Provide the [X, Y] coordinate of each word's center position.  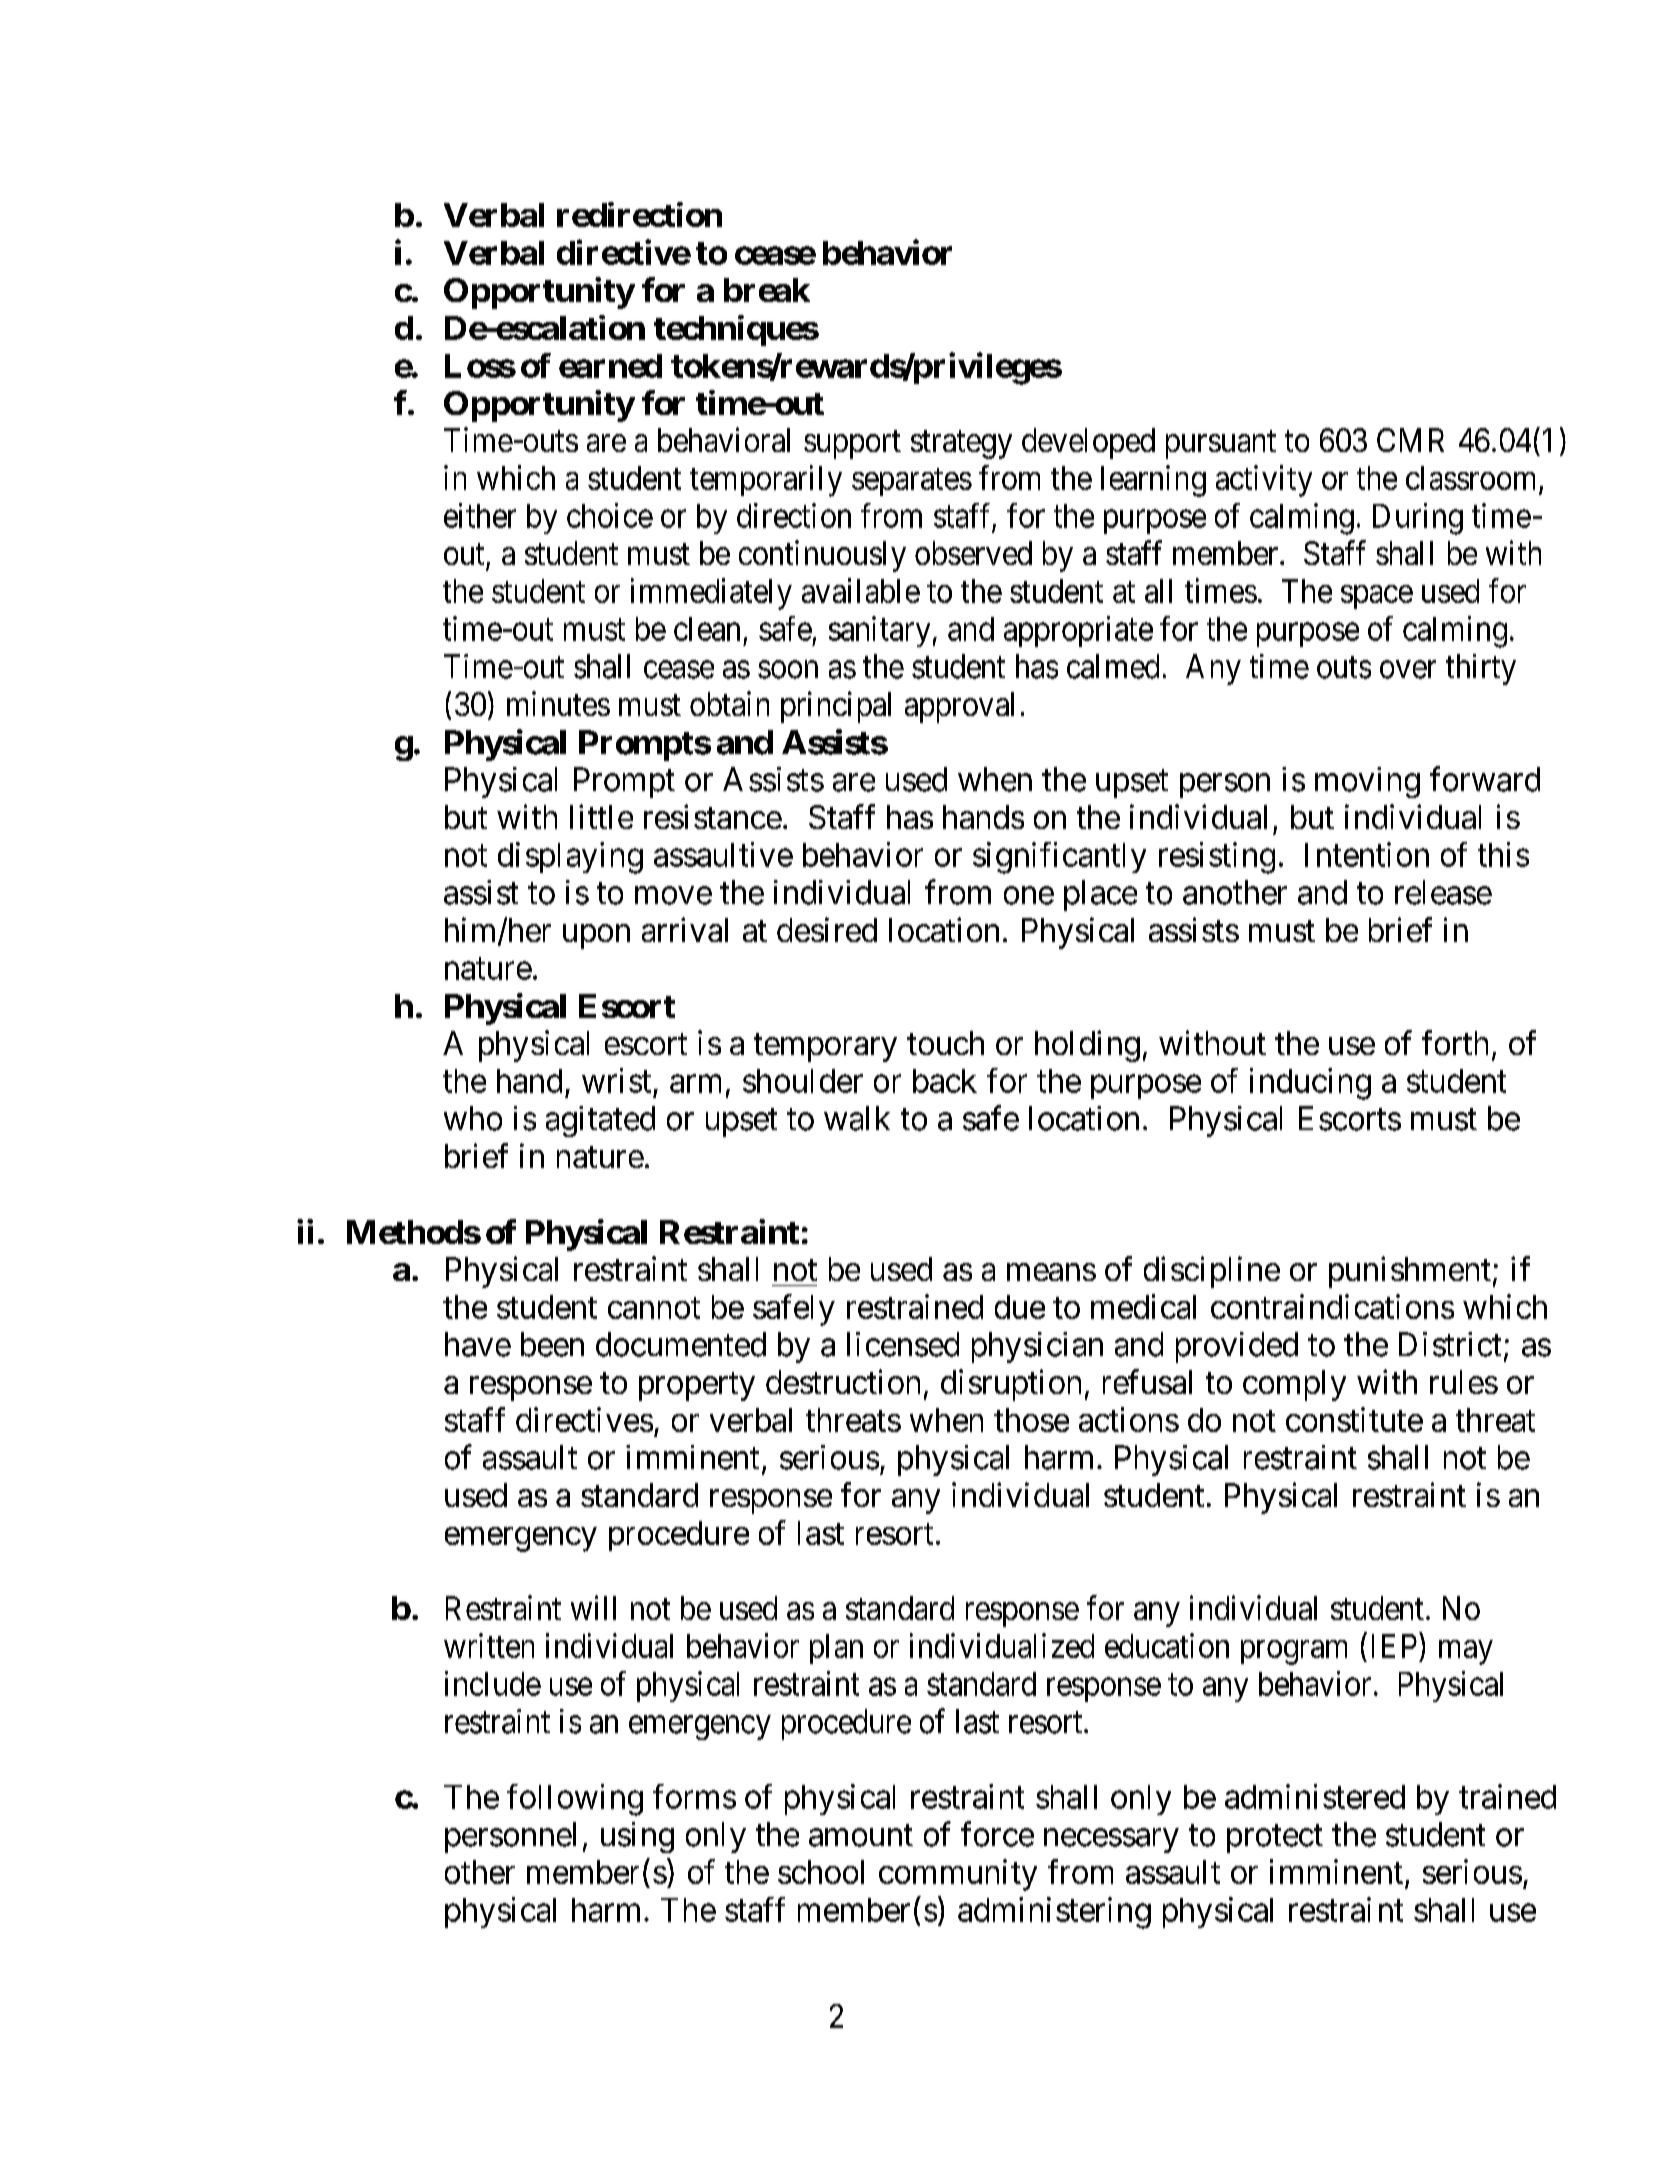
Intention [1367, 854]
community [958, 1875]
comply [1294, 1385]
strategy [961, 445]
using [637, 1837]
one [1029, 896]
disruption [1011, 1385]
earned [610, 366]
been [552, 1344]
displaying [570, 858]
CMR [1410, 440]
